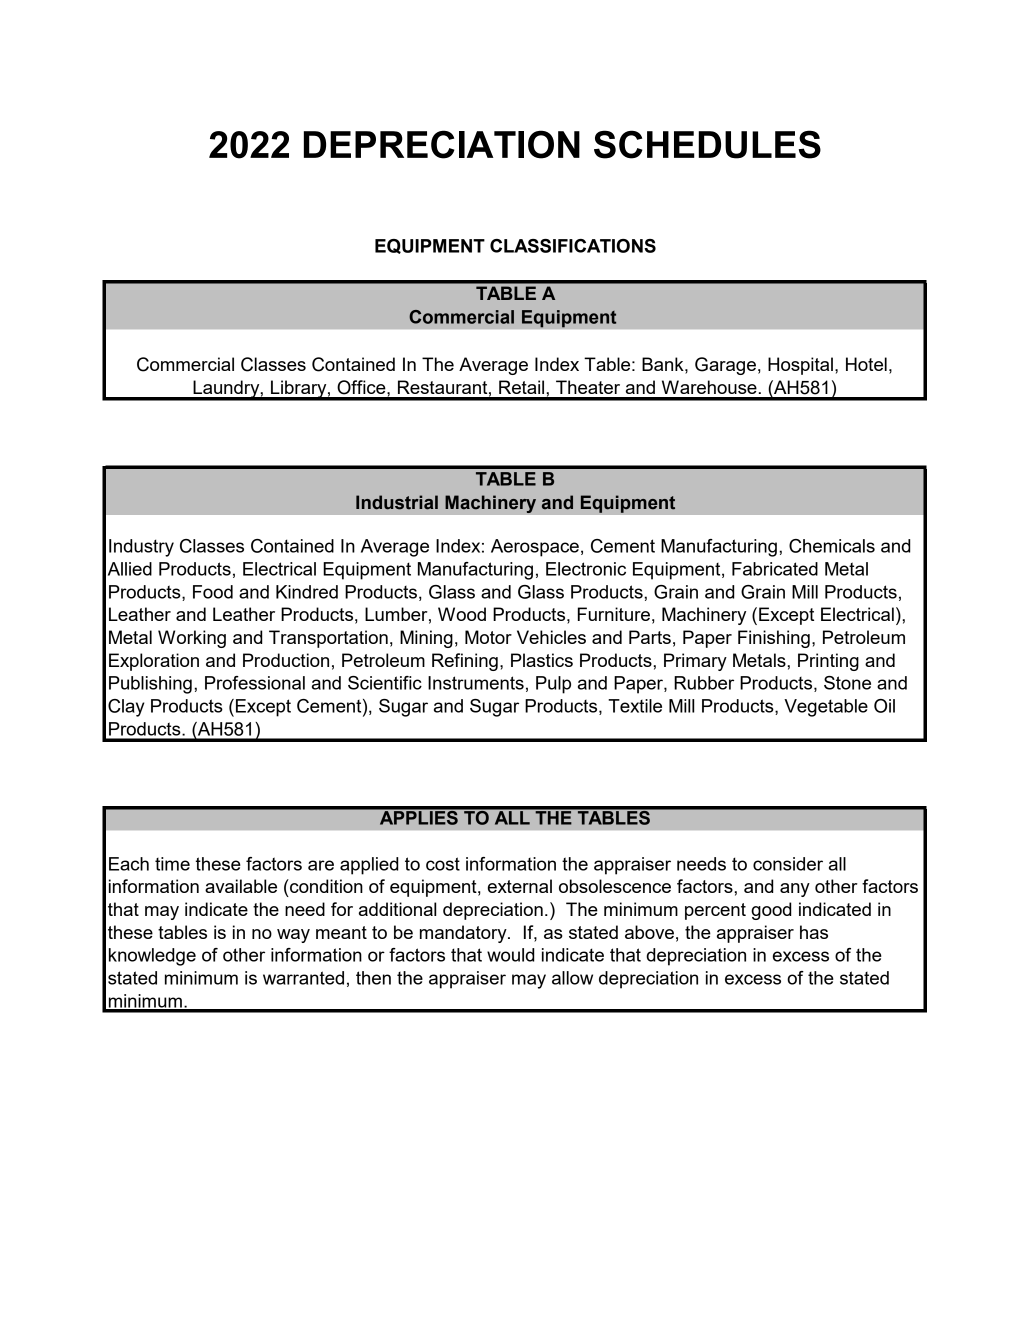 This page has width=1031, height=1334. What do you see at coordinates (707, 144) in the page?
I see `SCHEDULES` at bounding box center [707, 144].
